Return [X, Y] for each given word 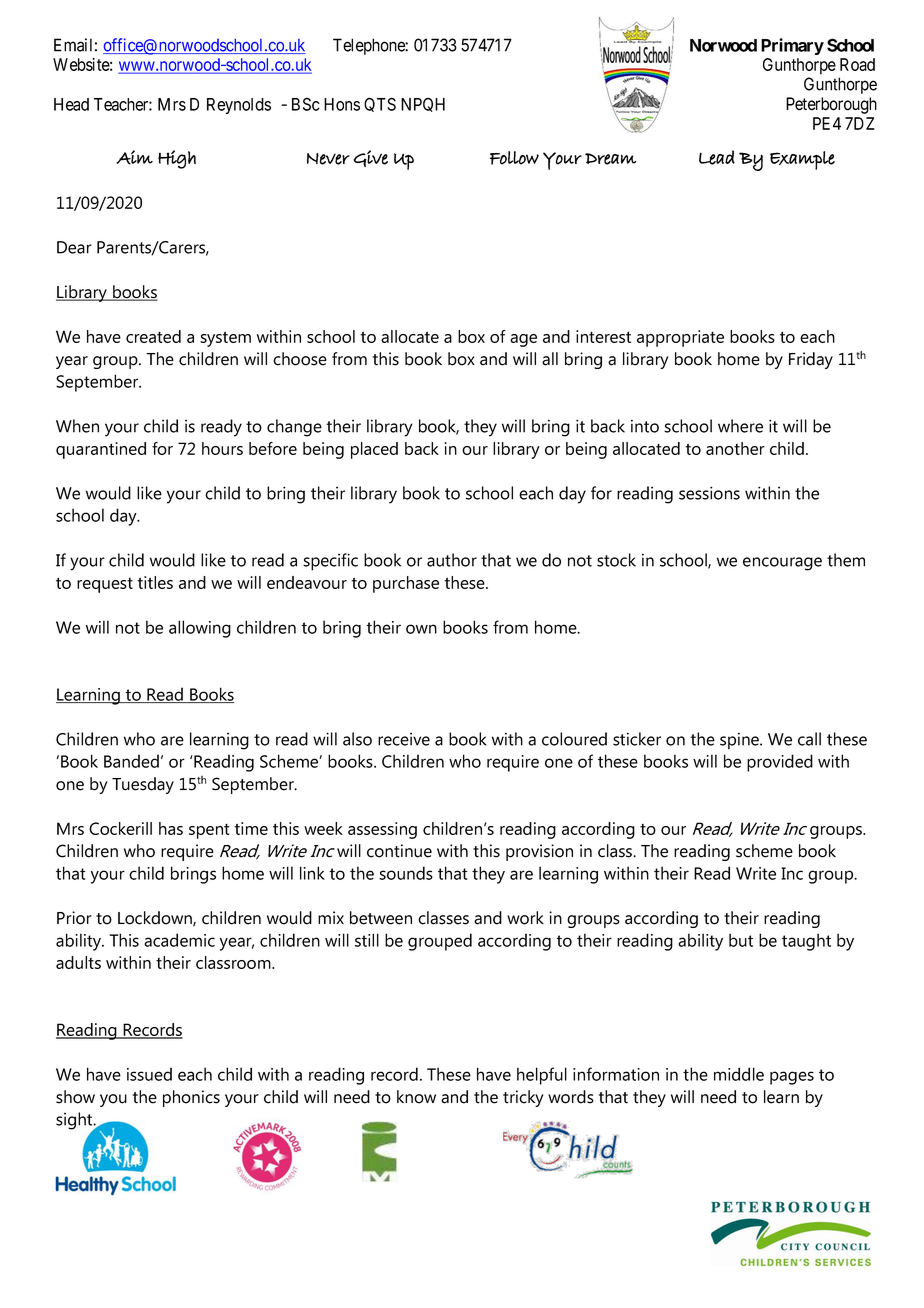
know [416, 1097]
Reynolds [239, 106]
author [452, 560]
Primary [792, 46]
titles [155, 582]
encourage [782, 564]
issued [149, 1074]
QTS [380, 104]
